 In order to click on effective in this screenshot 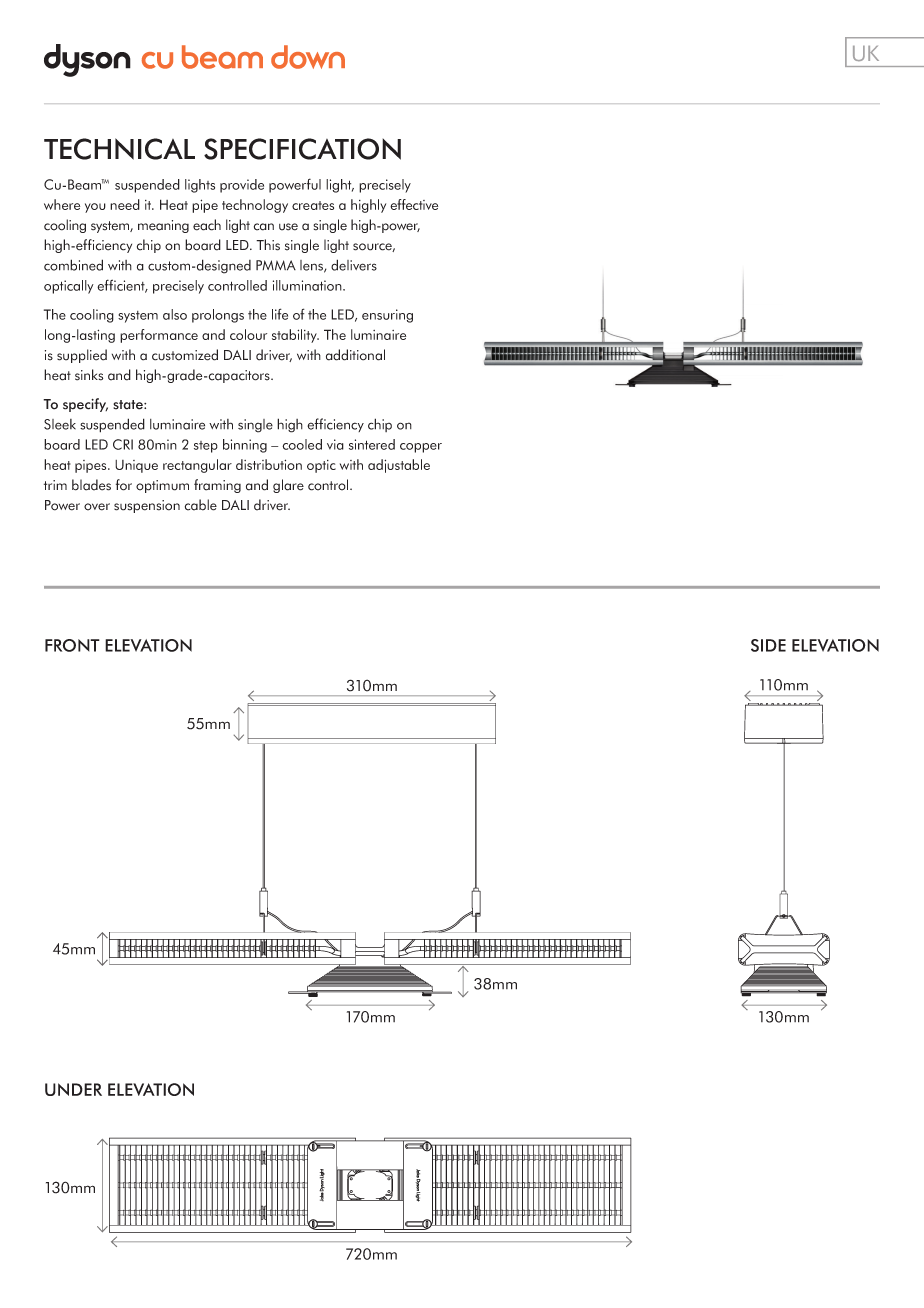, I will do `click(414, 204)`.
